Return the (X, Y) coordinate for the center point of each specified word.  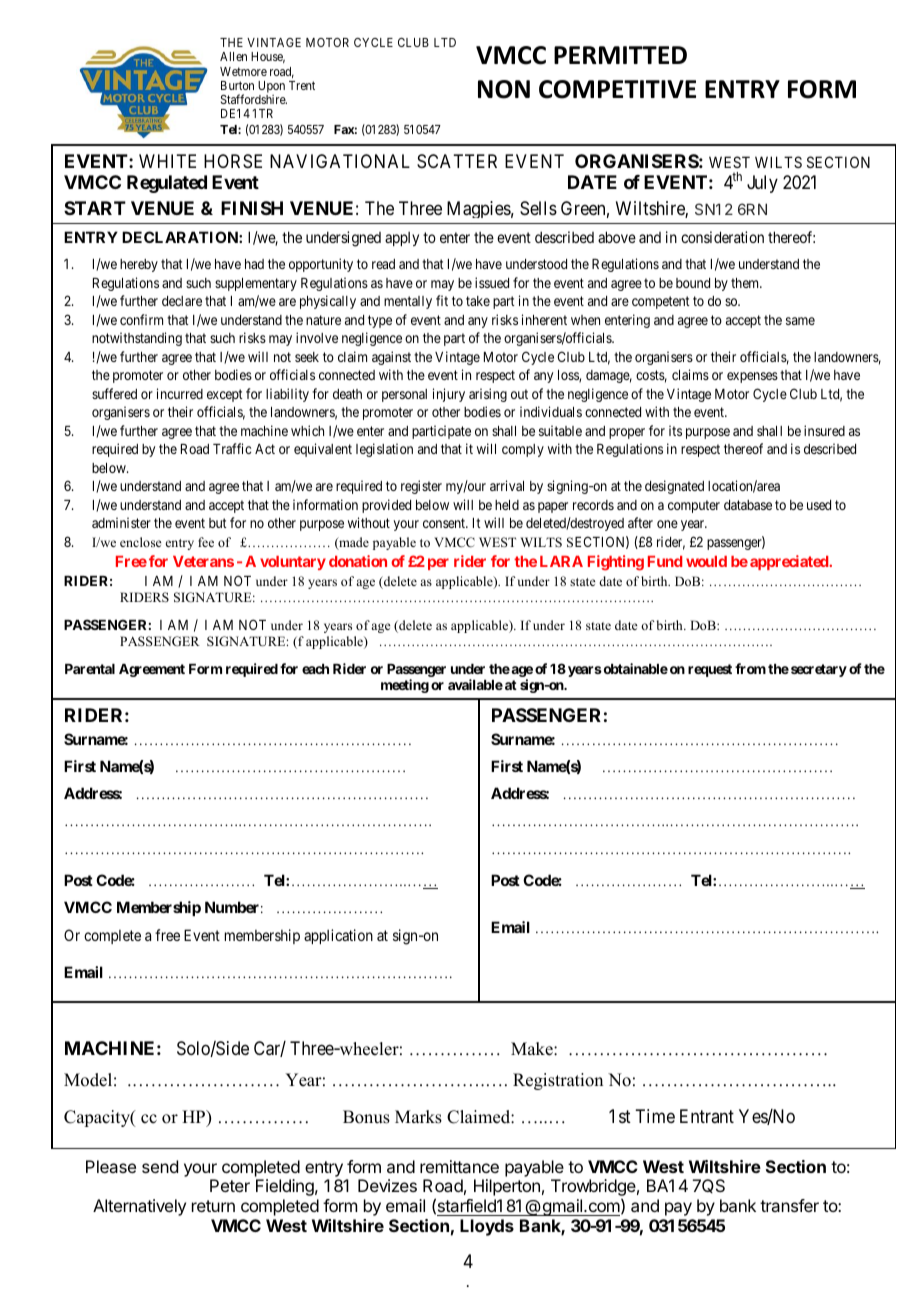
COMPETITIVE (617, 89)
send (160, 1166)
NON (504, 89)
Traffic (232, 448)
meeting (405, 686)
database (748, 505)
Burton (237, 85)
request (710, 670)
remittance (459, 1166)
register (421, 487)
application (338, 936)
